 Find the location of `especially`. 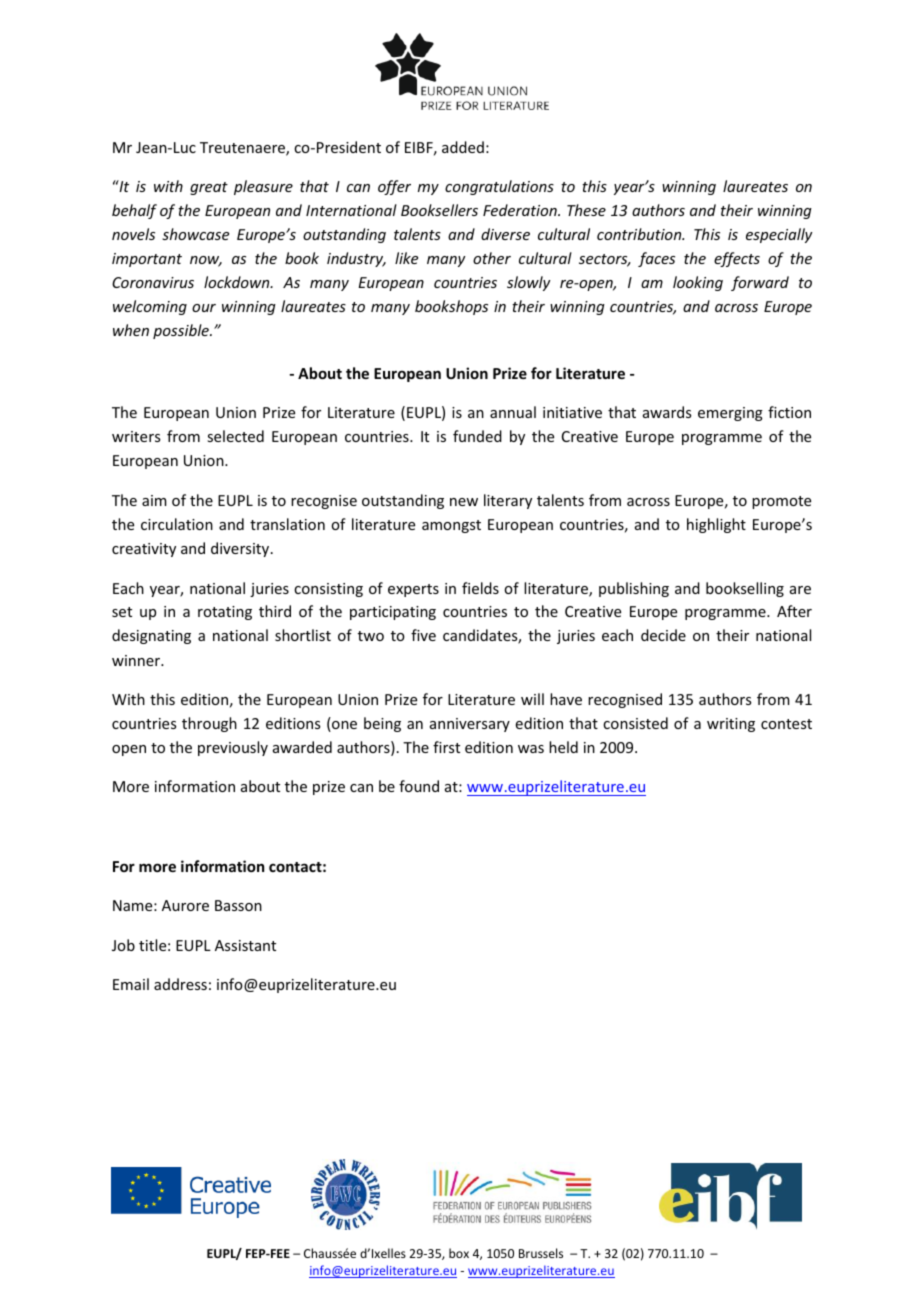

especially is located at coordinates (779, 235).
